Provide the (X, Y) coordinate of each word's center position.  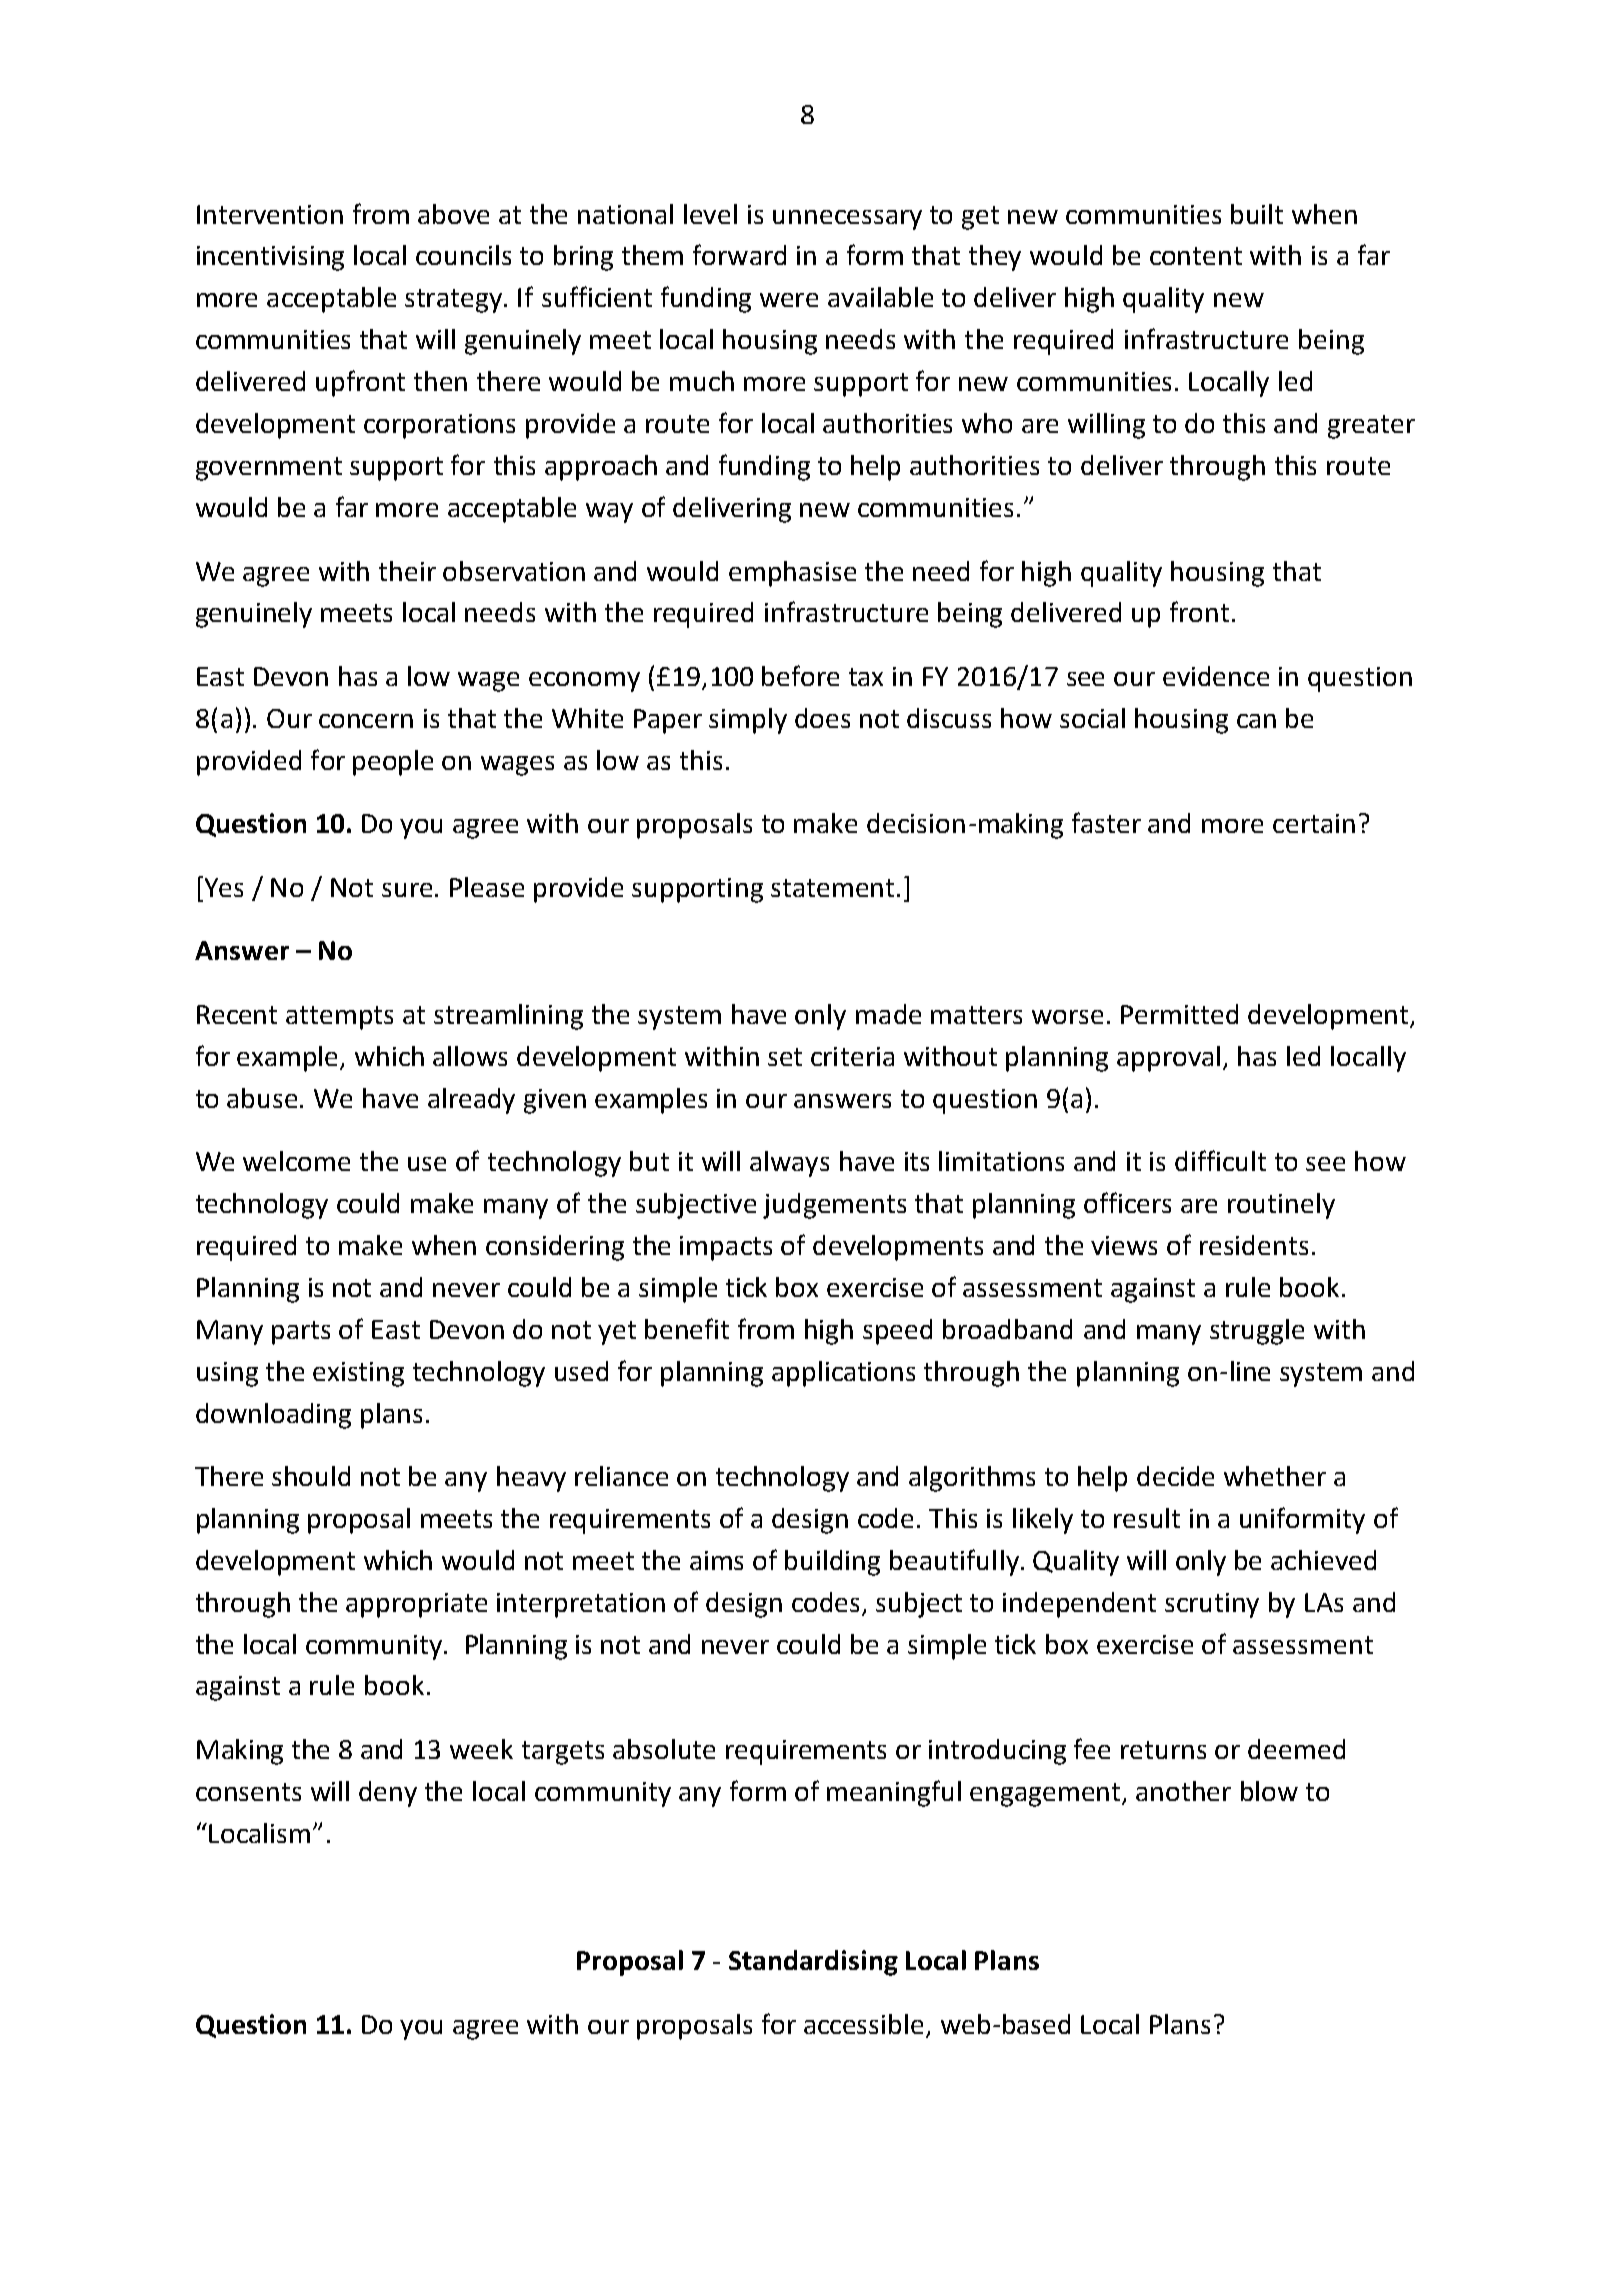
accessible (865, 2025)
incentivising (270, 258)
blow (1269, 1791)
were (789, 300)
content (1196, 256)
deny (388, 1794)
